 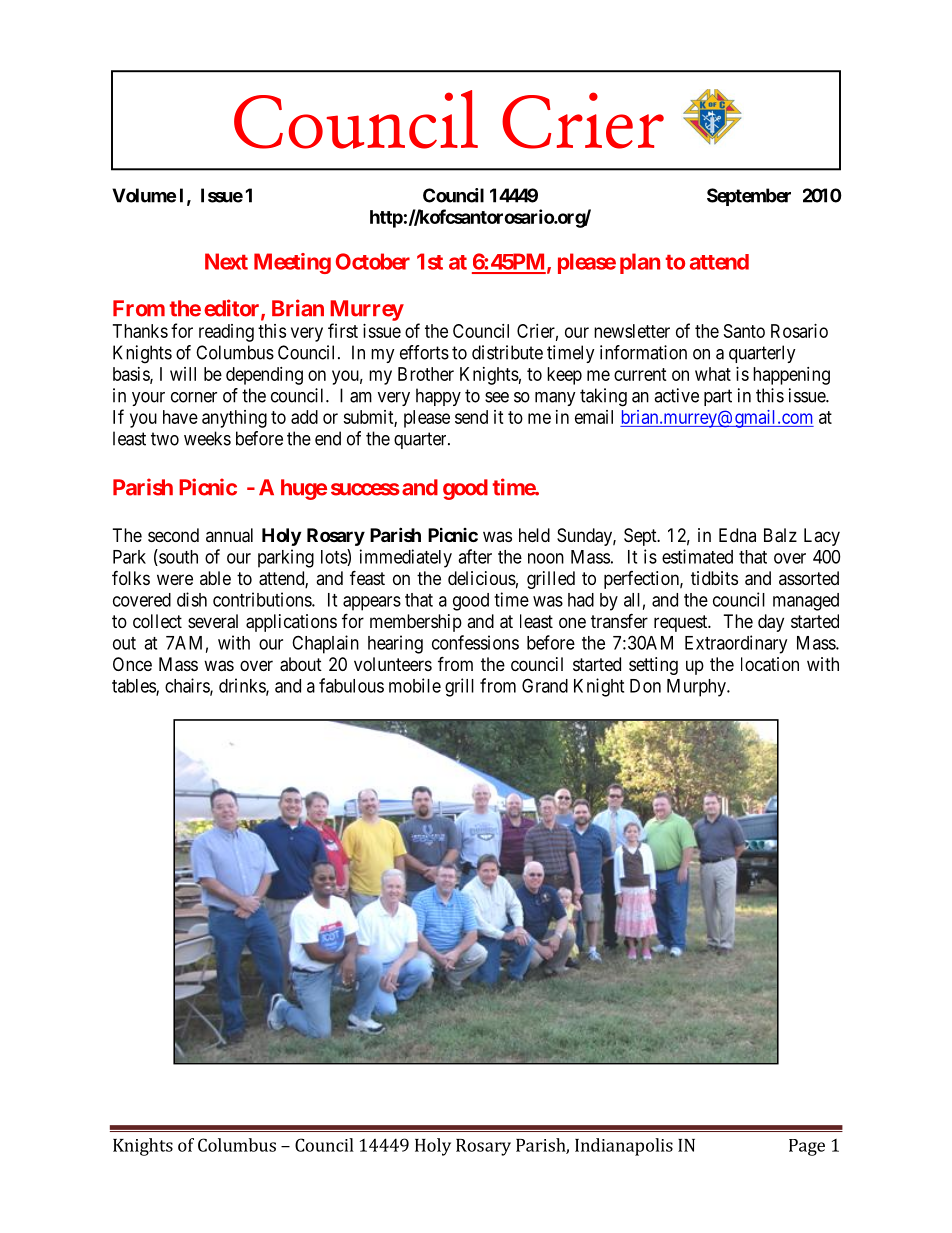 What do you see at coordinates (697, 688) in the document?
I see `Murphy` at bounding box center [697, 688].
